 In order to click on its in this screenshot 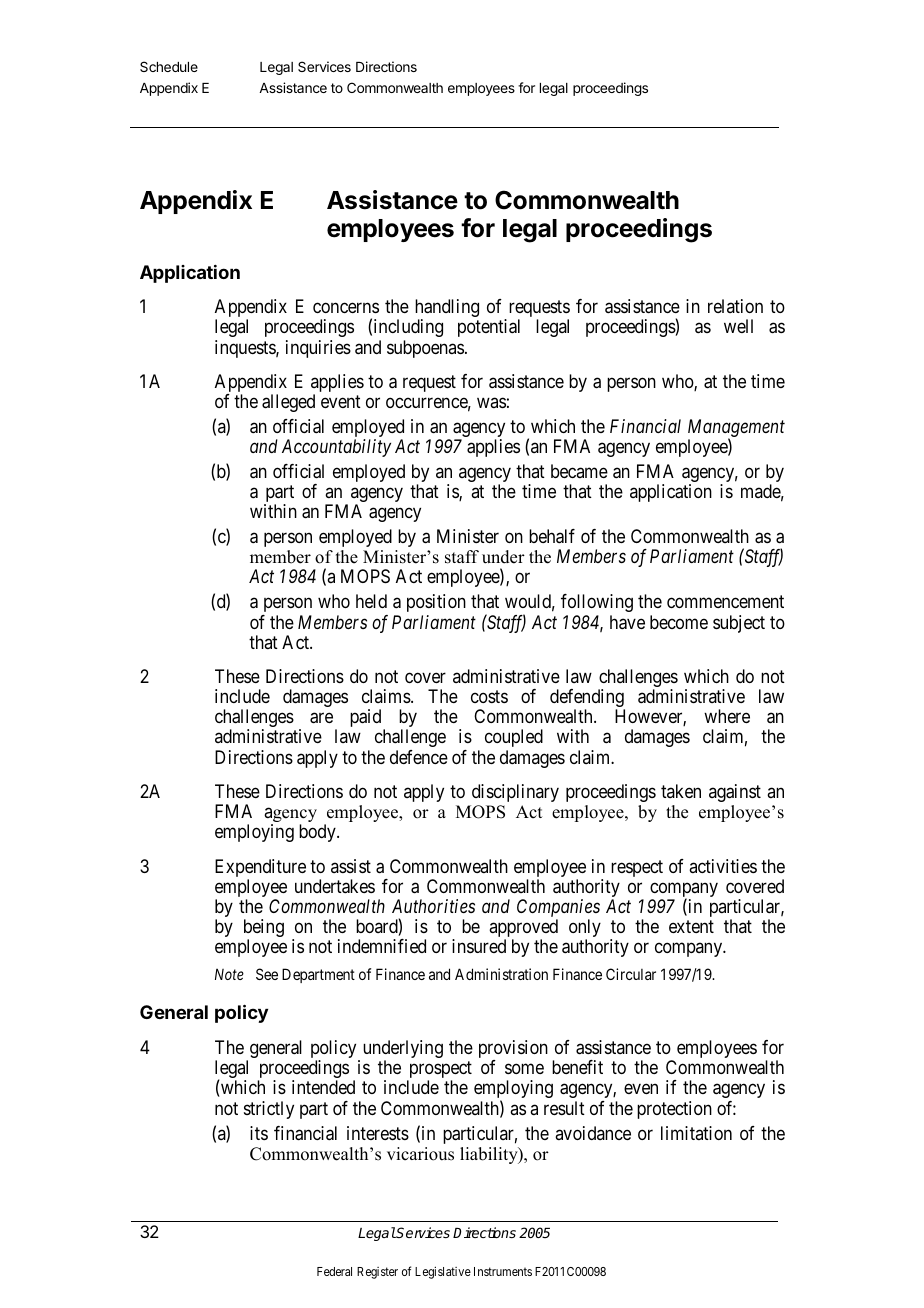, I will do `click(259, 1133)`.
